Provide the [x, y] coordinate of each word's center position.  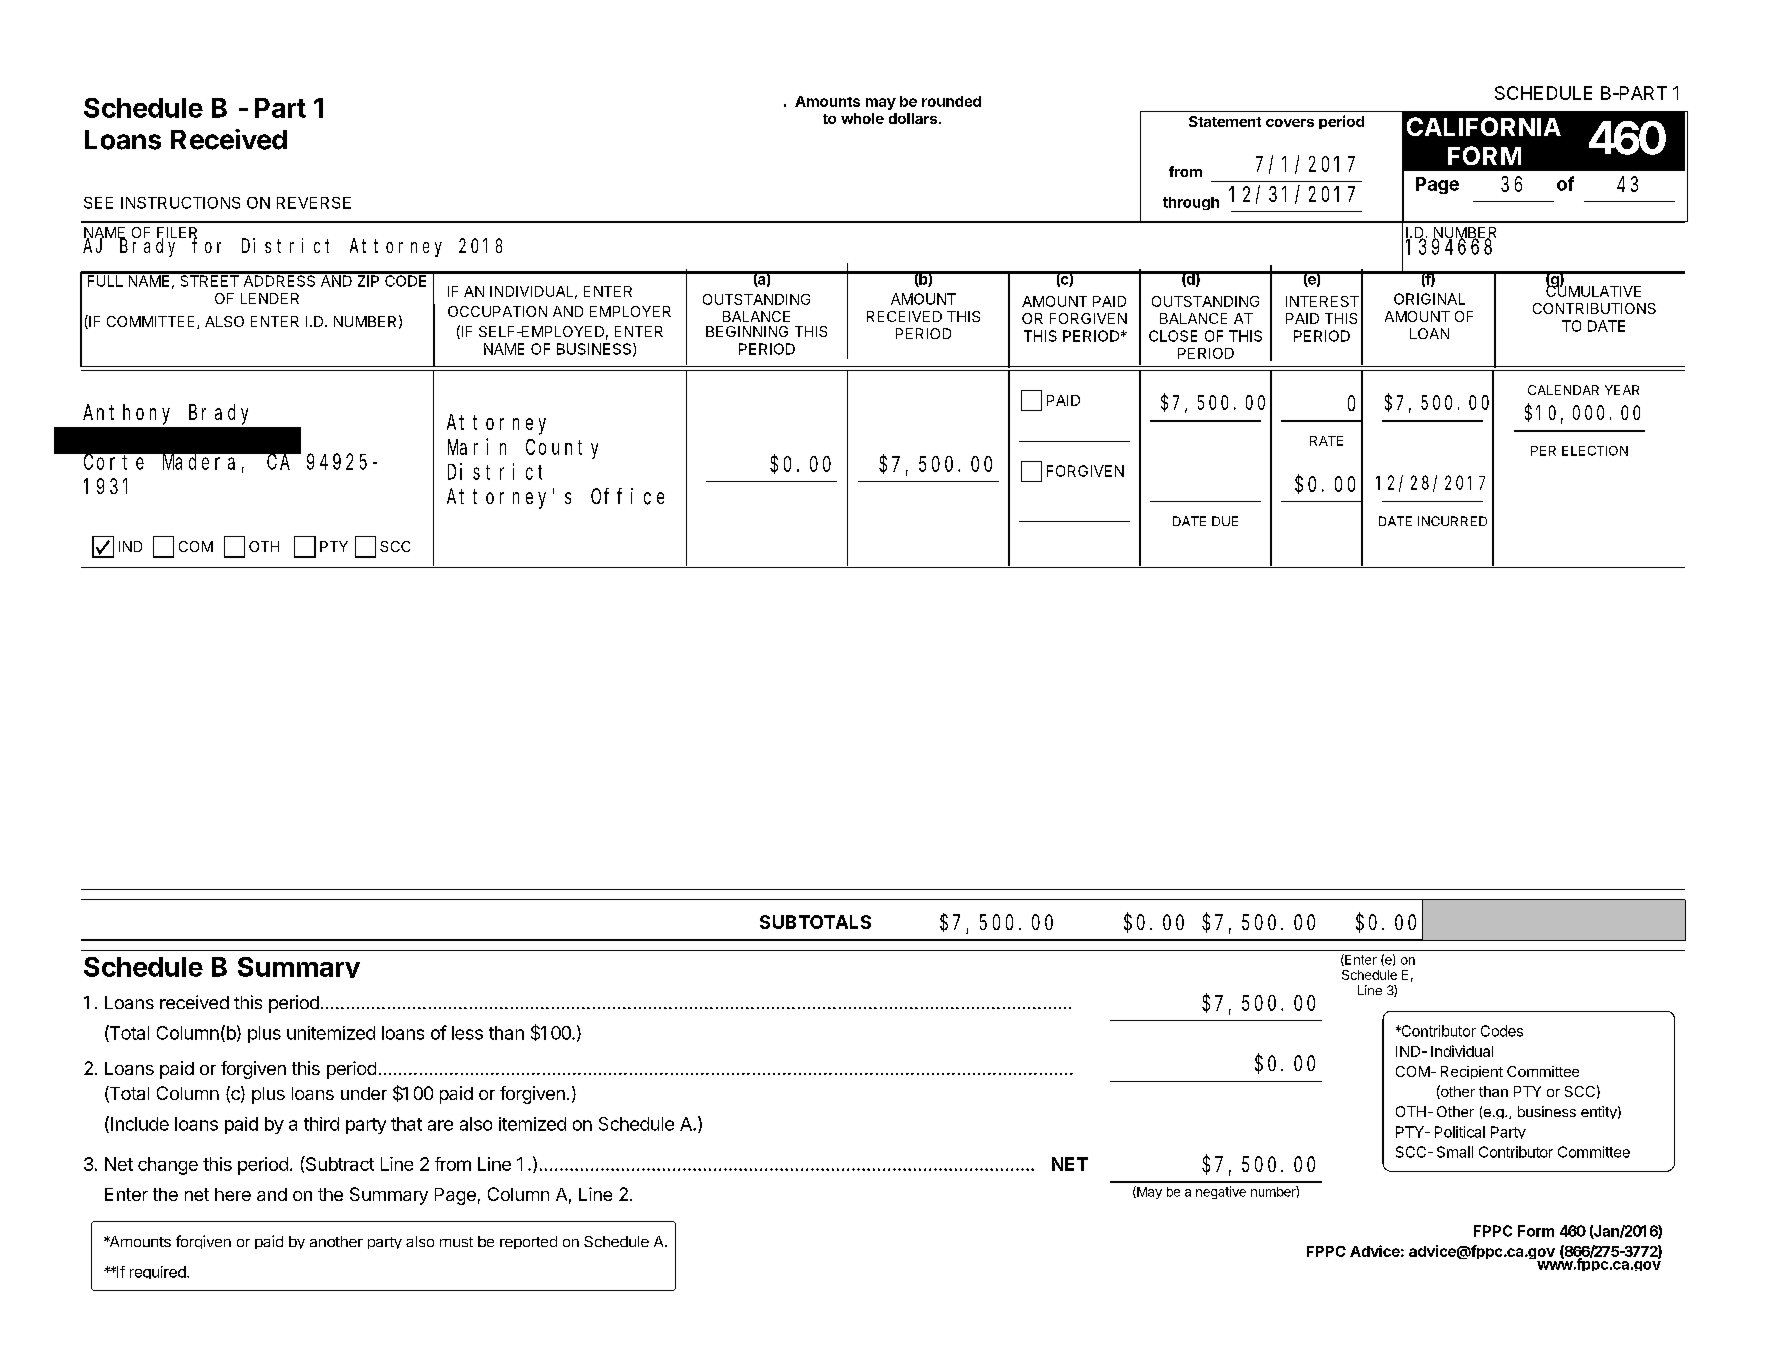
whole [862, 118]
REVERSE [314, 203]
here [233, 1194]
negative [1221, 1192]
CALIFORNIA [1484, 126]
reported [528, 1242]
